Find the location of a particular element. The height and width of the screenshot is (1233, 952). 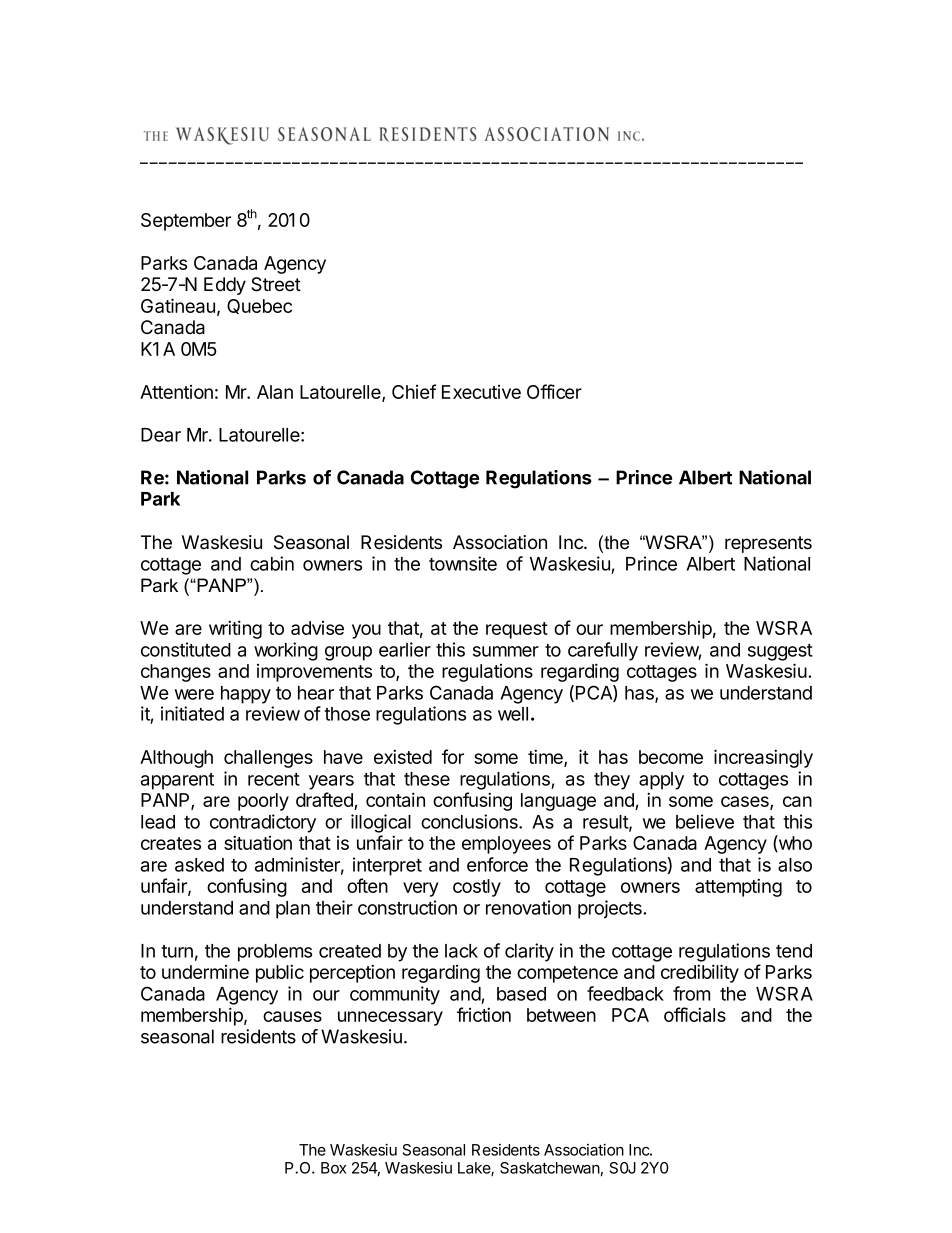

well is located at coordinates (513, 714).
